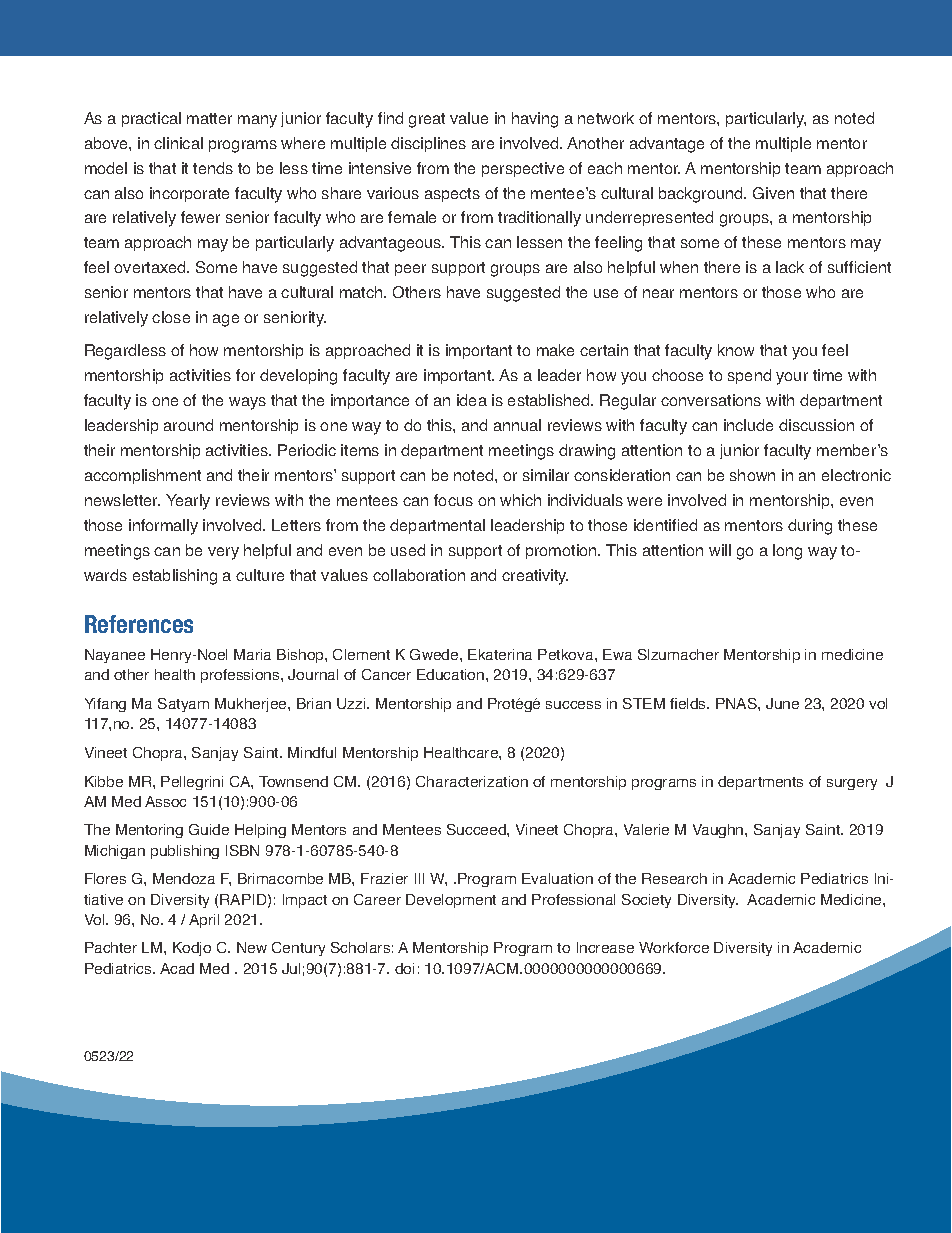  Describe the element at coordinates (204, 921) in the screenshot. I see `April` at that location.
